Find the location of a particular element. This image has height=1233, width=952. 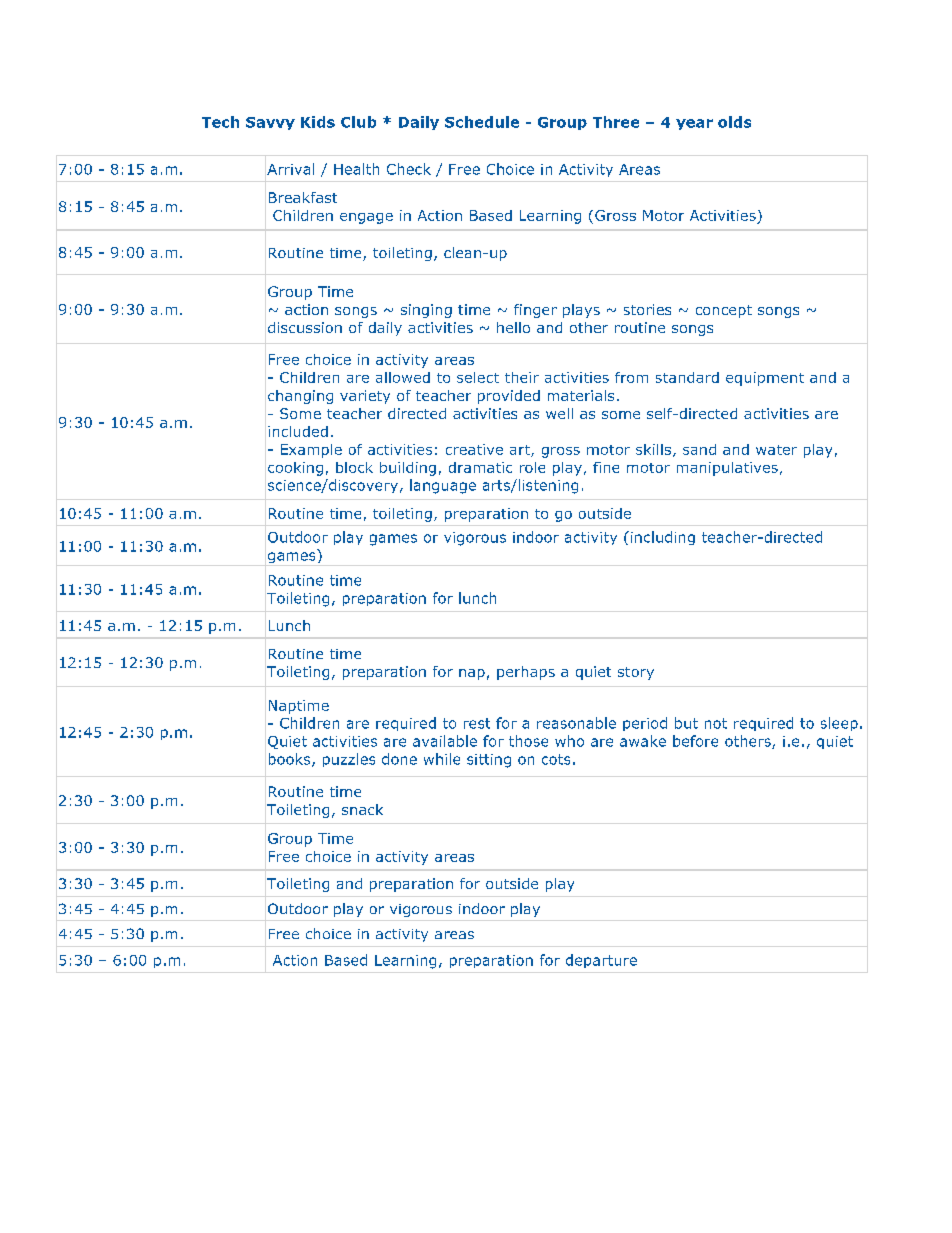

snack is located at coordinates (362, 809).
